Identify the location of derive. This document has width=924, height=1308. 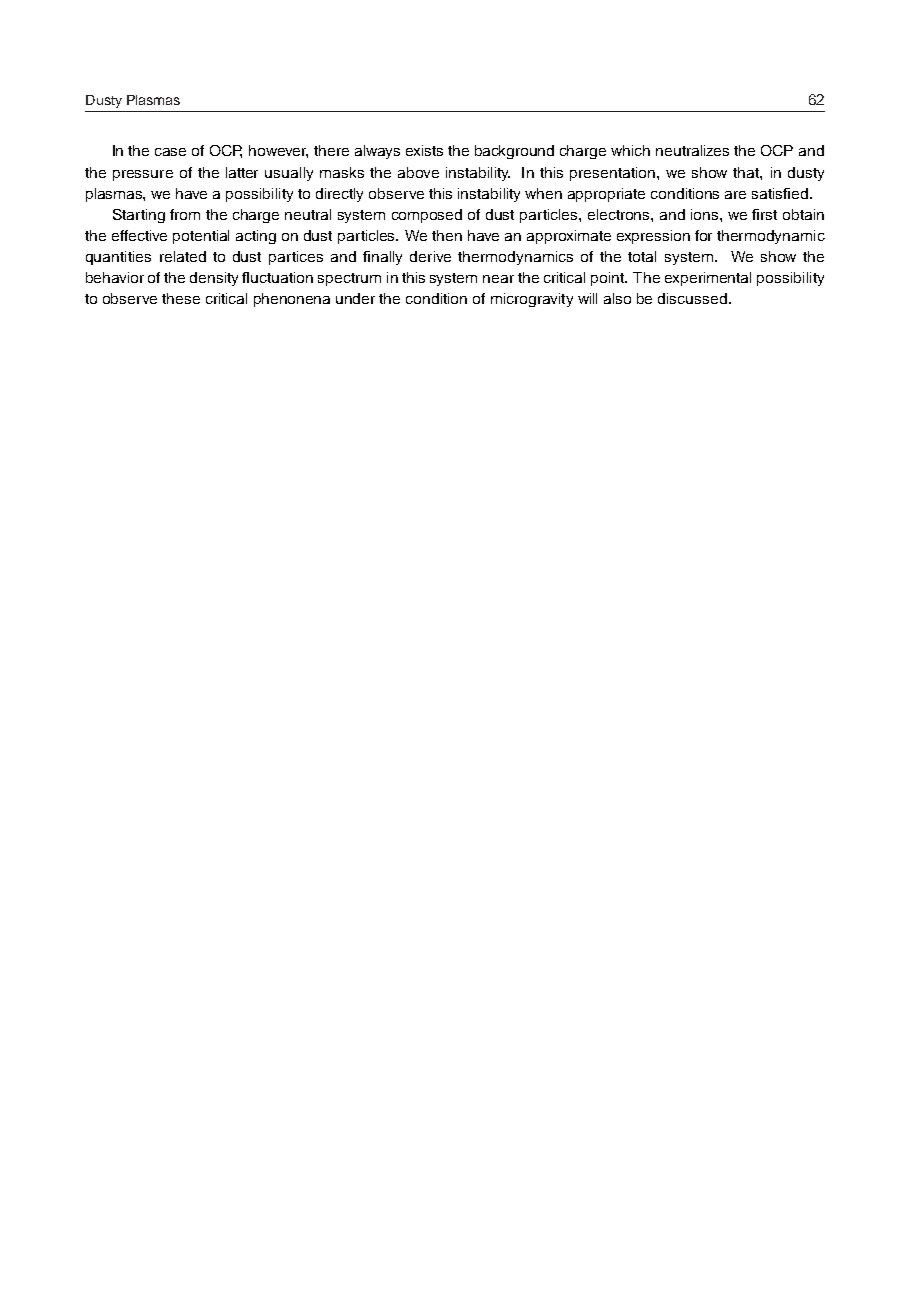
(430, 256).
